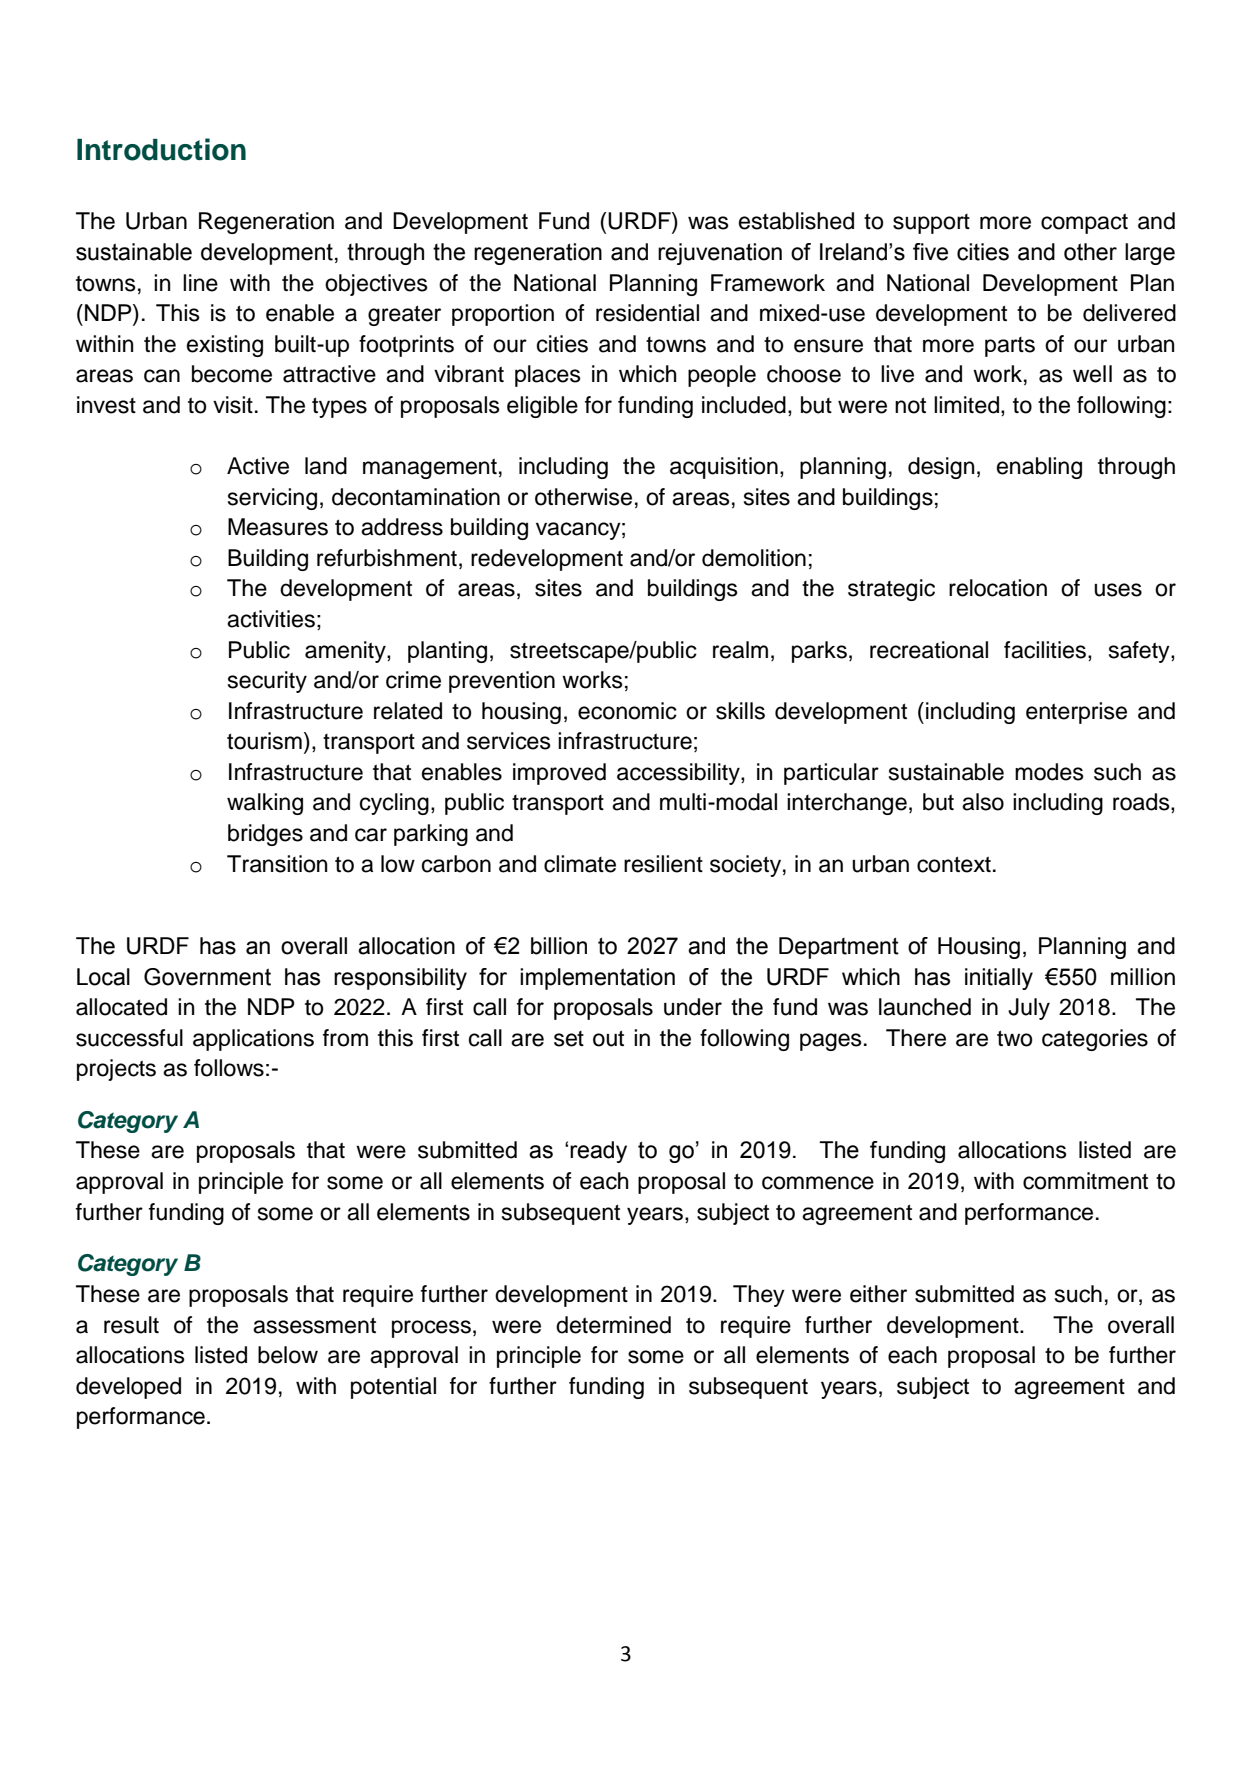 Image resolution: width=1252 pixels, height=1770 pixels. I want to click on tourism, so click(264, 741).
